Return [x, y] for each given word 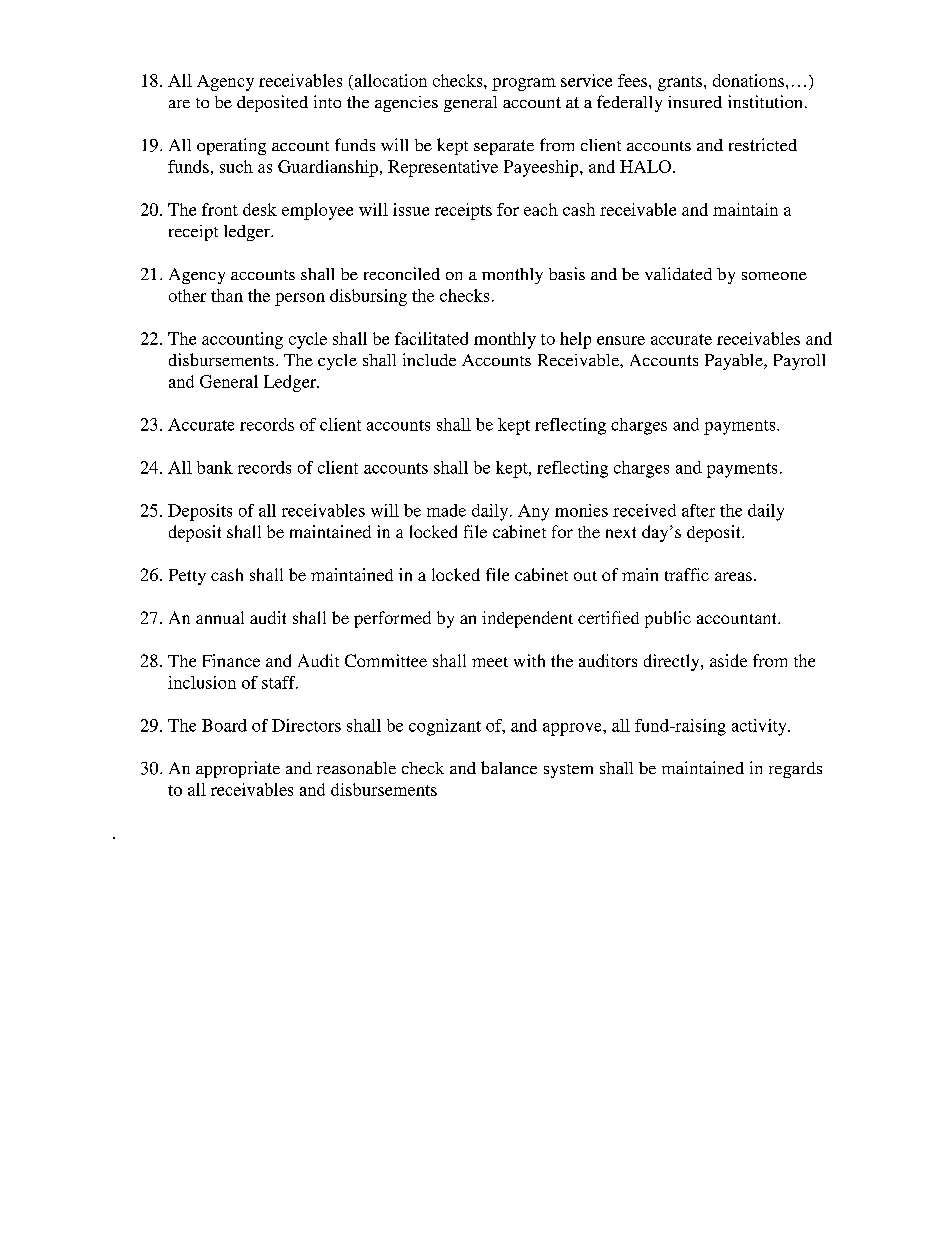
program [524, 84]
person [300, 299]
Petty [187, 577]
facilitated [431, 338]
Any [533, 512]
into [327, 101]
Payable [735, 362]
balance [509, 767]
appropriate [238, 769]
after [698, 510]
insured [695, 102]
